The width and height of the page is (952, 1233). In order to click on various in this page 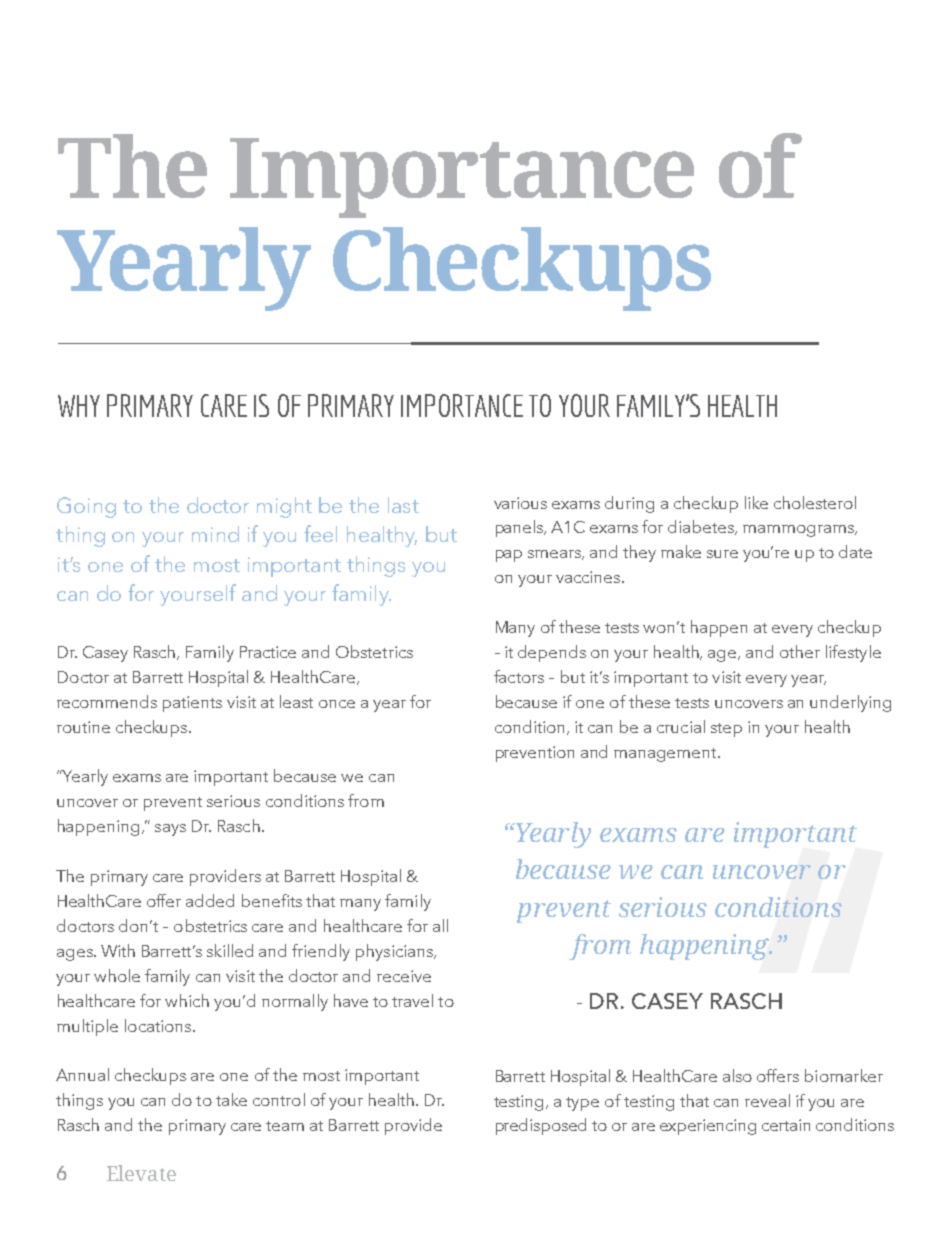, I will do `click(520, 503)`.
